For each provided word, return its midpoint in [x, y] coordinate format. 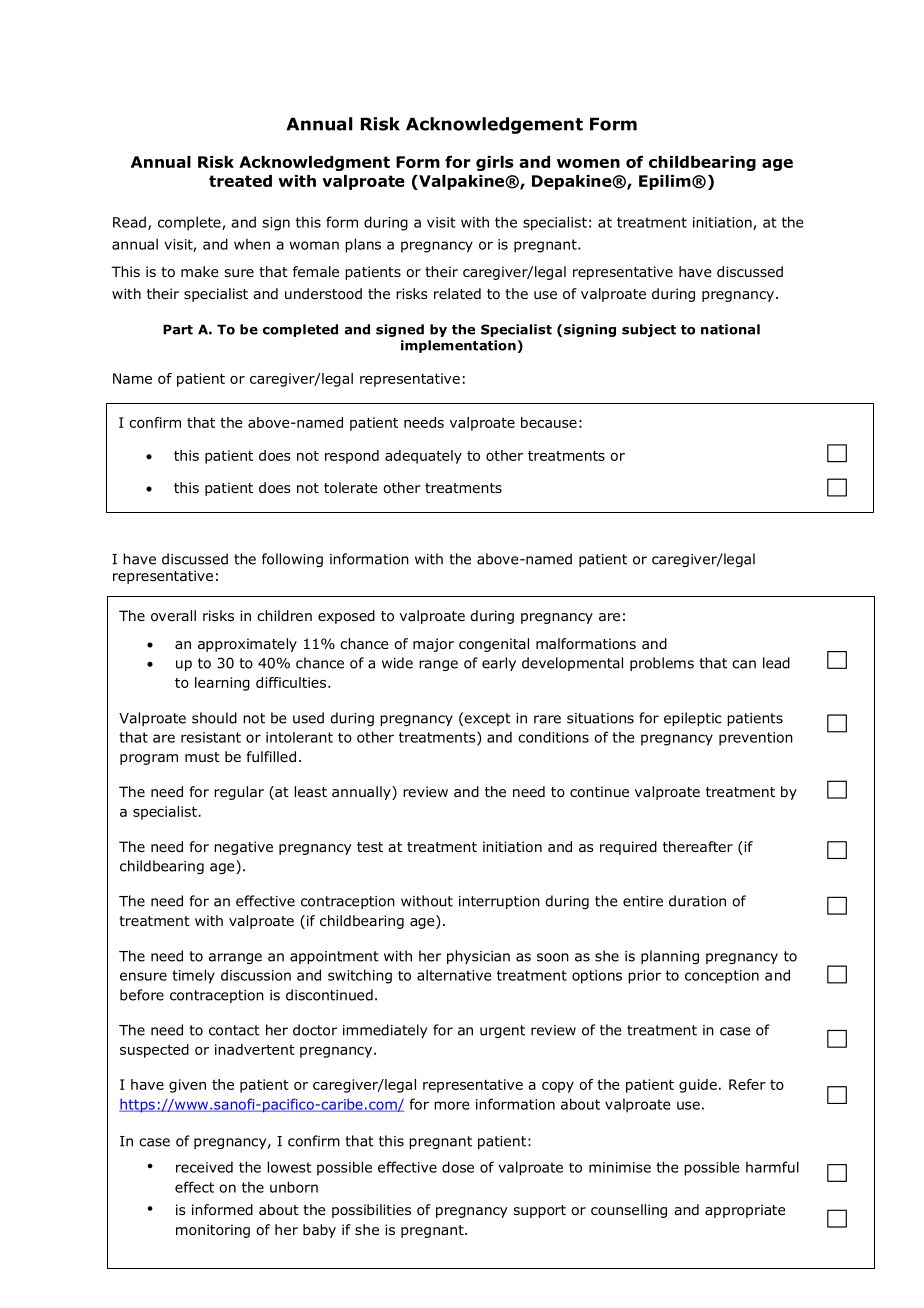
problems [662, 664]
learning [222, 684]
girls [494, 163]
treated [240, 181]
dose [458, 1167]
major [433, 645]
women [588, 163]
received [204, 1167]
